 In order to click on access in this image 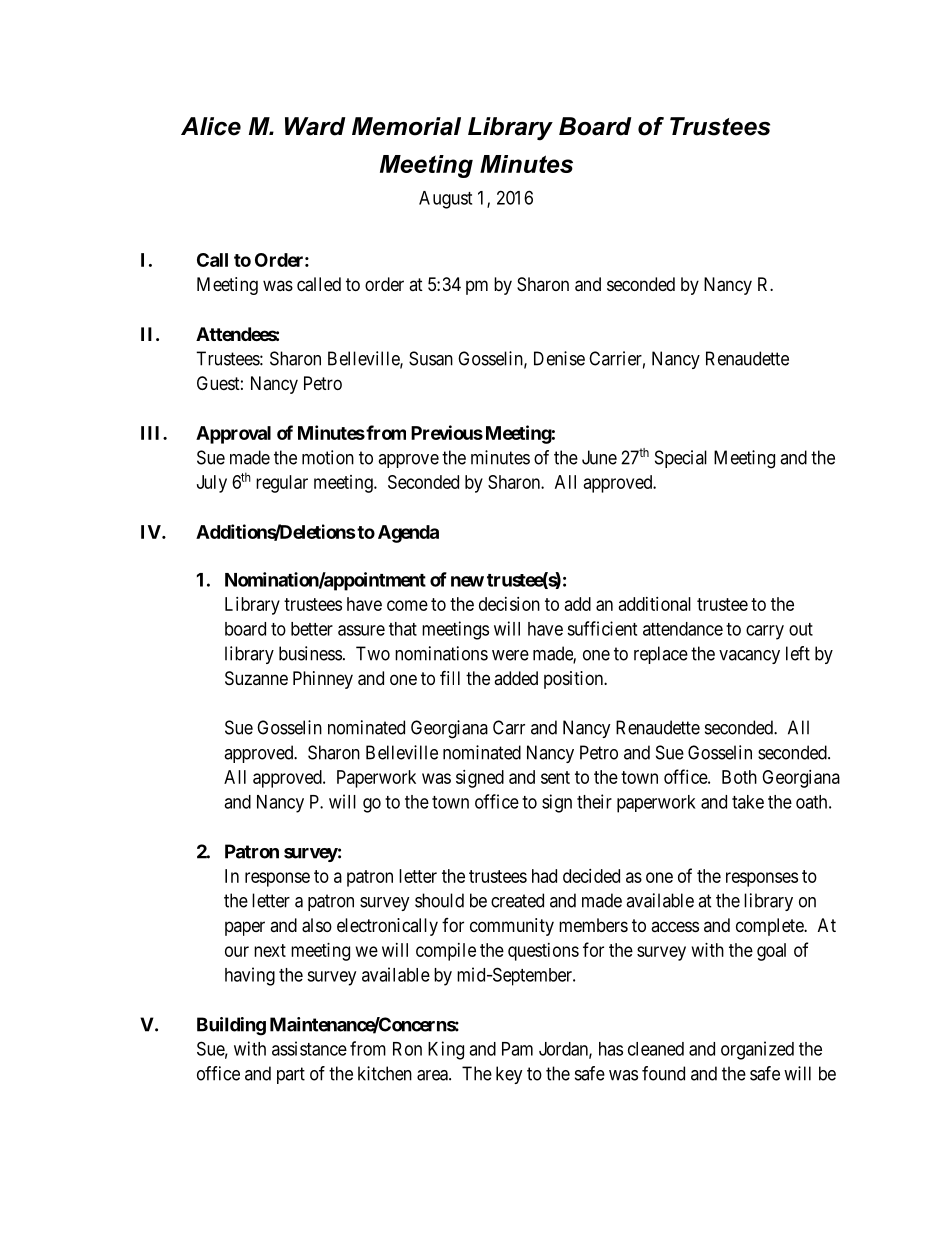, I will do `click(675, 926)`.
